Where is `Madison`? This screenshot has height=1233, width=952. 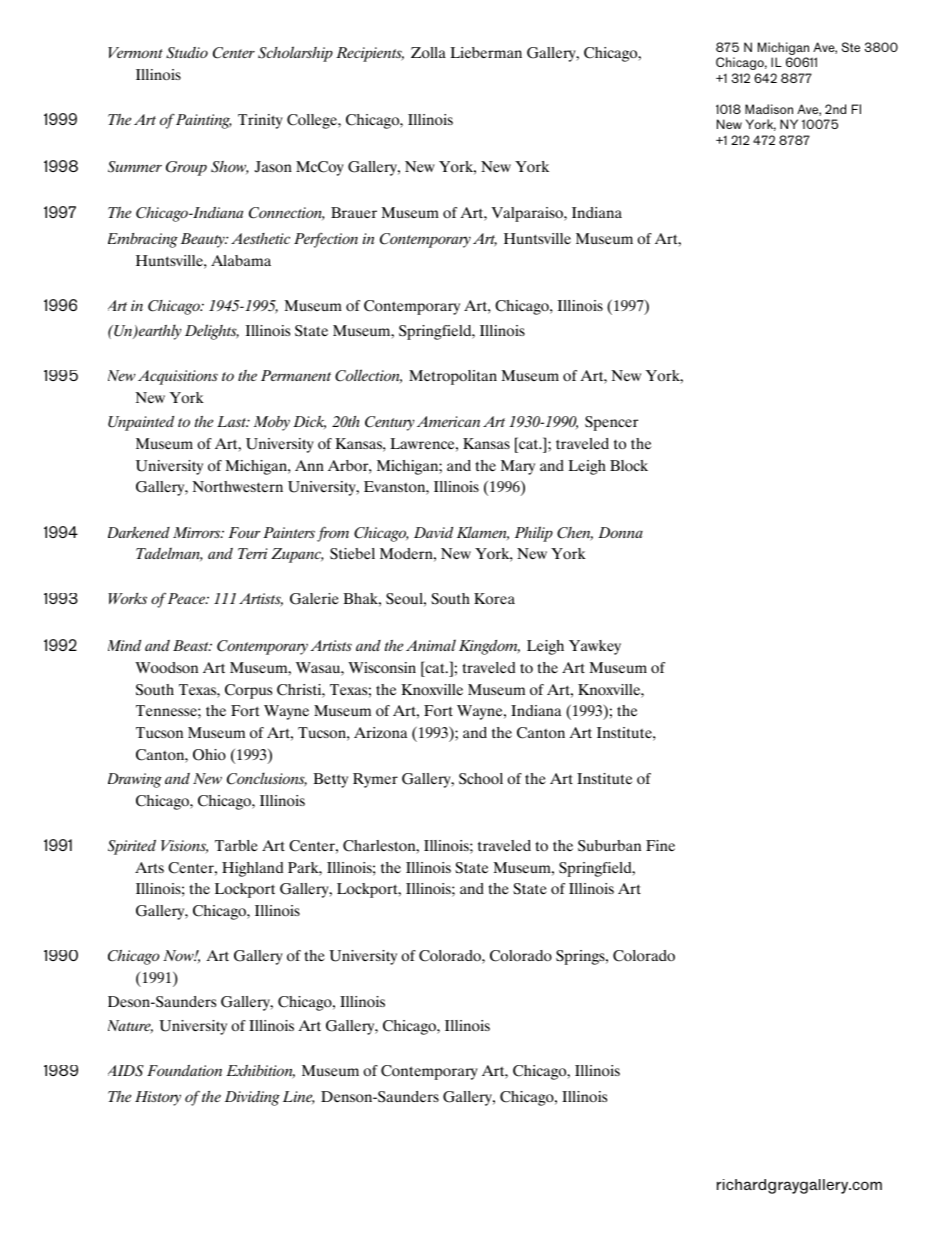 Madison is located at coordinates (769, 109).
